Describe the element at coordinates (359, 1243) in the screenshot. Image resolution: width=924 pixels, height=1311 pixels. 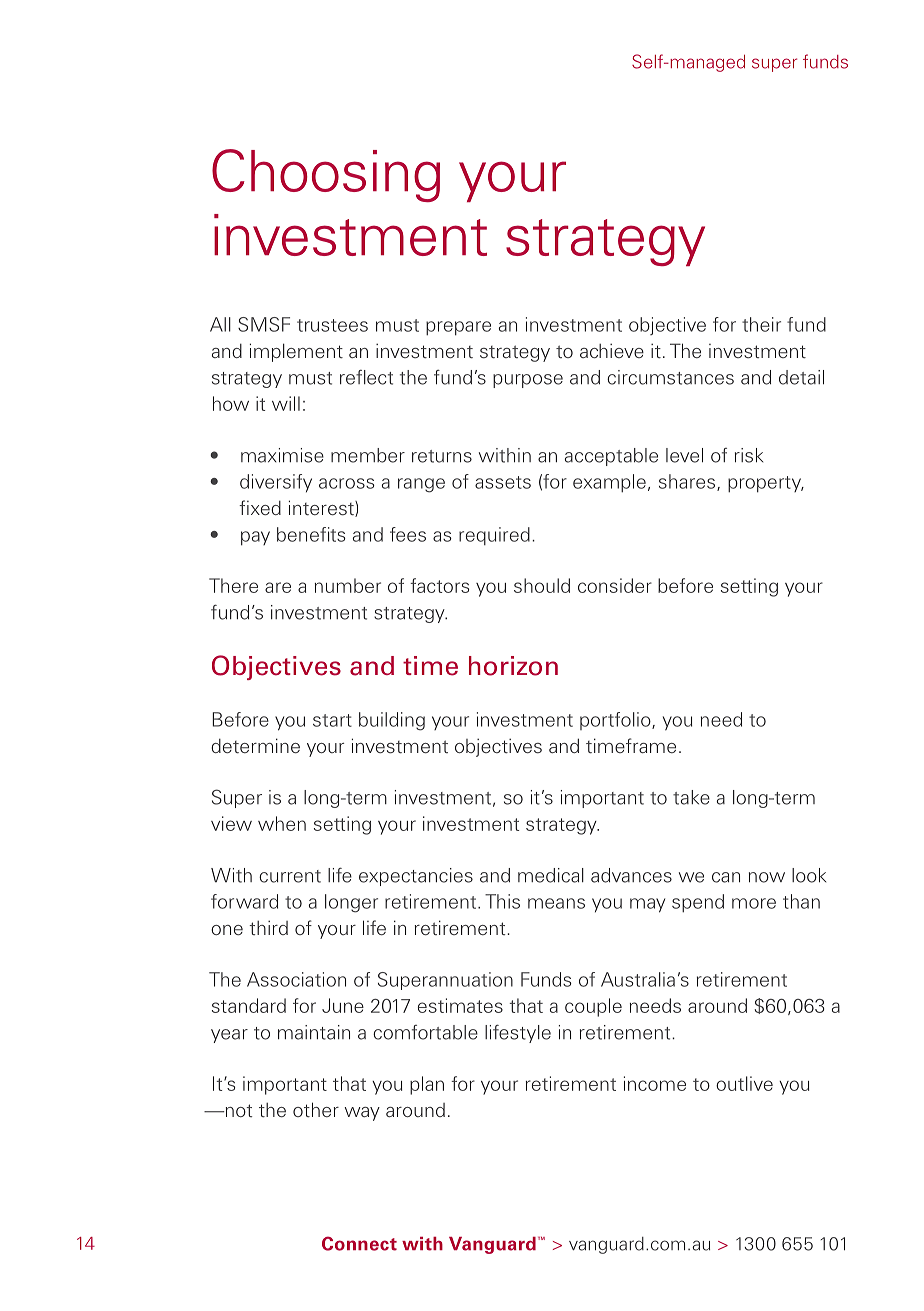
I see `Connect` at that location.
